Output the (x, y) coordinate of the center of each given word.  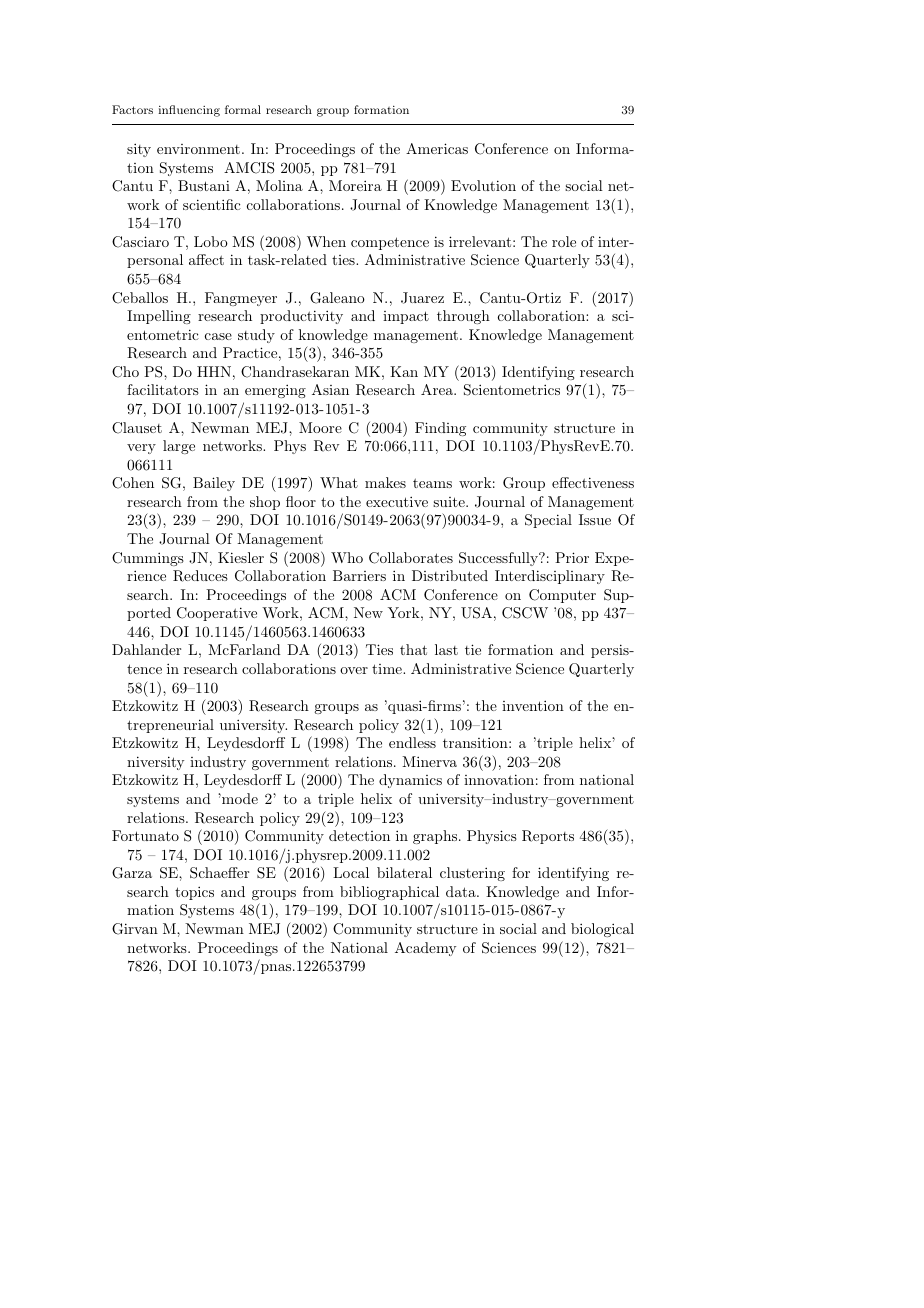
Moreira (355, 185)
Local (351, 872)
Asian (330, 389)
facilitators (163, 389)
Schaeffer (219, 873)
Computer (562, 596)
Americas (437, 148)
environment (198, 149)
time (388, 669)
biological (602, 930)
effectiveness (593, 482)
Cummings (148, 559)
